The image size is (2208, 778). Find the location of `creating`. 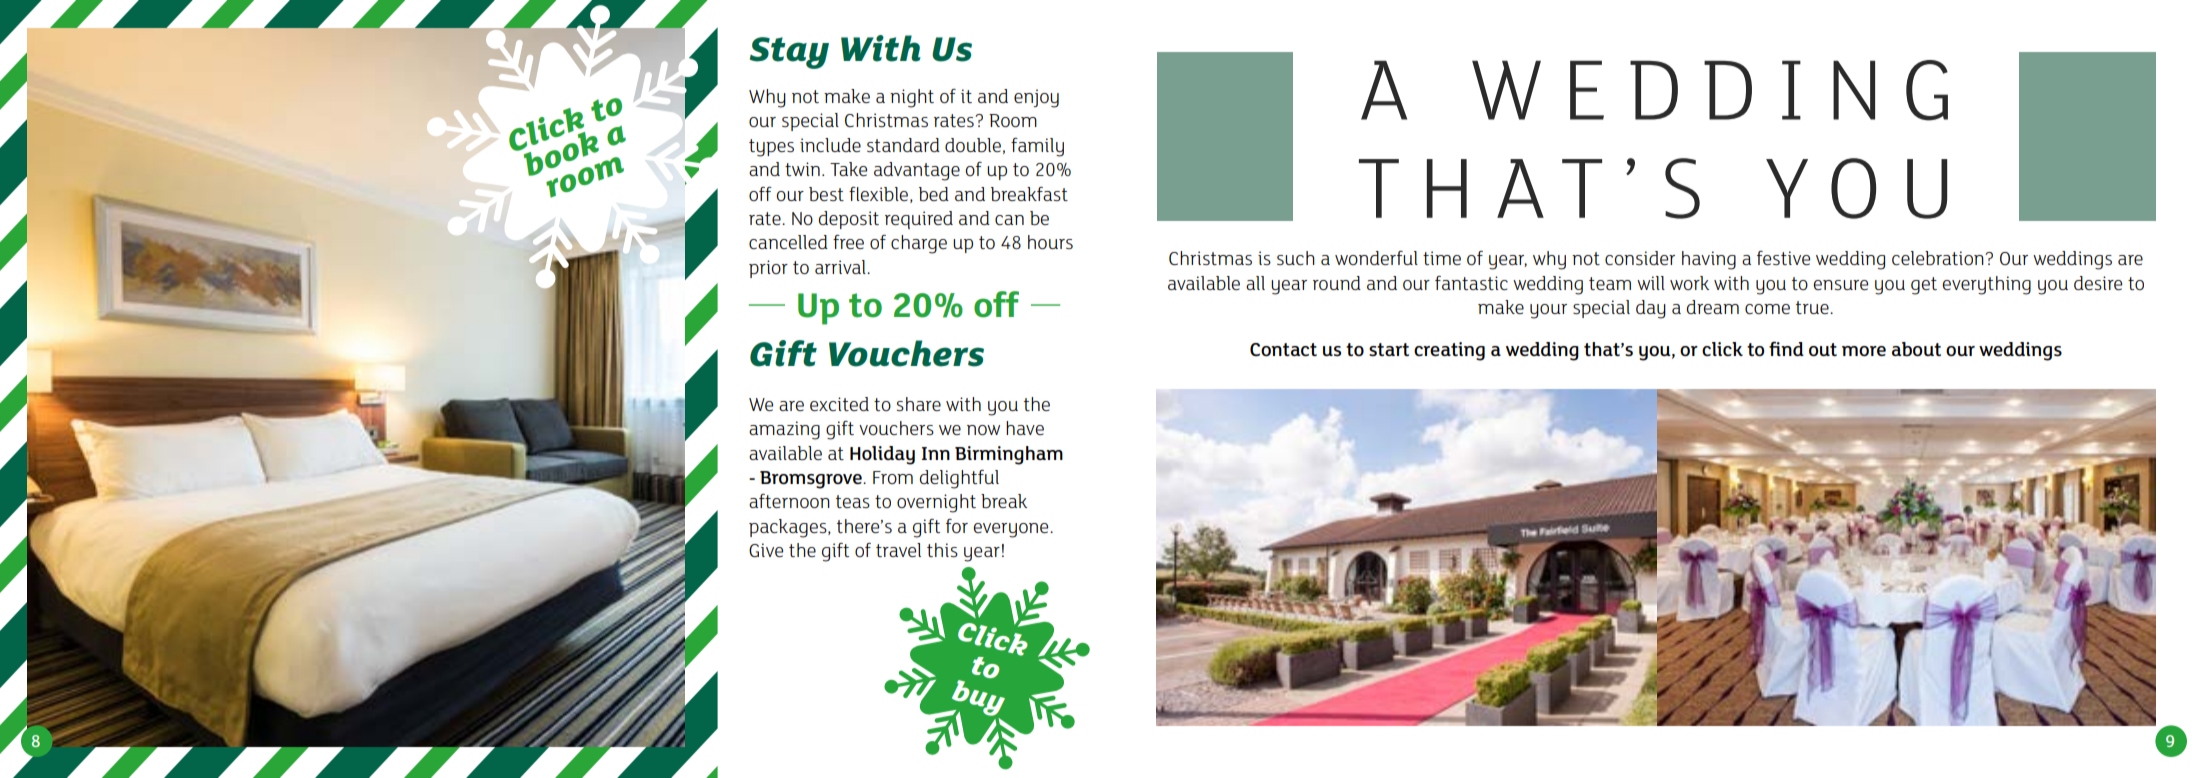

creating is located at coordinates (1449, 351).
